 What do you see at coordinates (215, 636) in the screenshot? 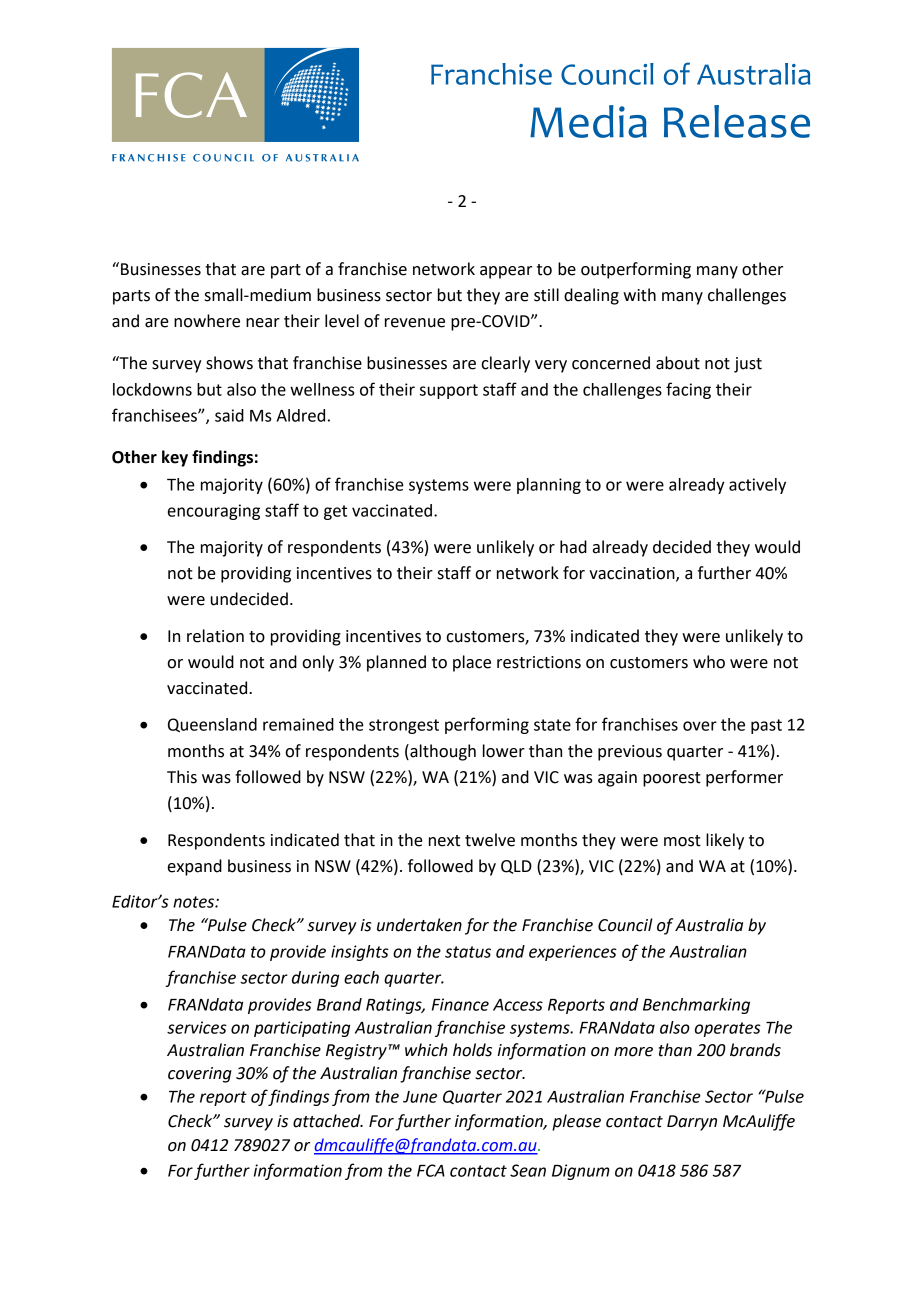
I see `relation` at bounding box center [215, 636].
